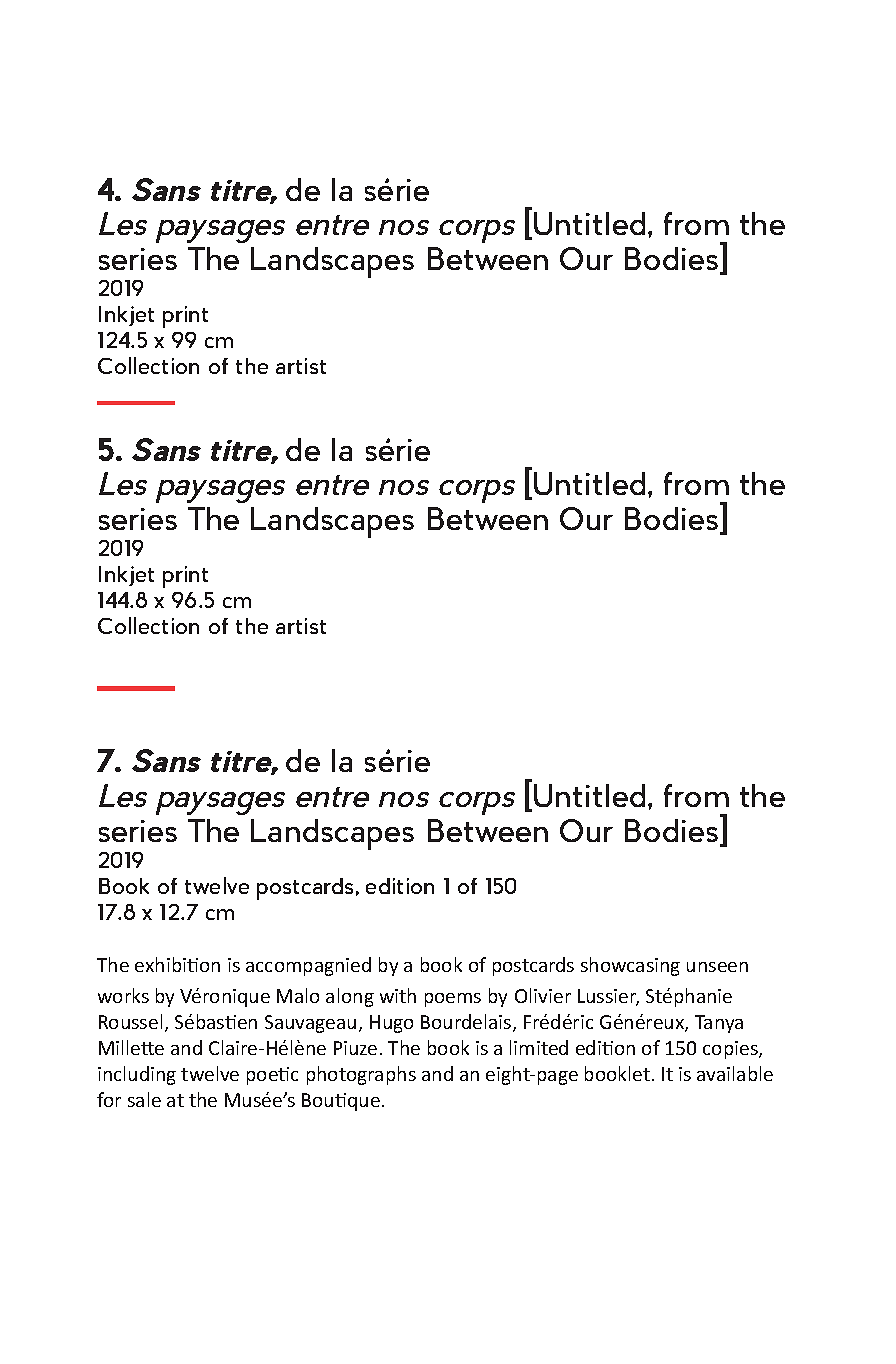  What do you see at coordinates (341, 1102) in the screenshot?
I see `Boutique` at bounding box center [341, 1102].
